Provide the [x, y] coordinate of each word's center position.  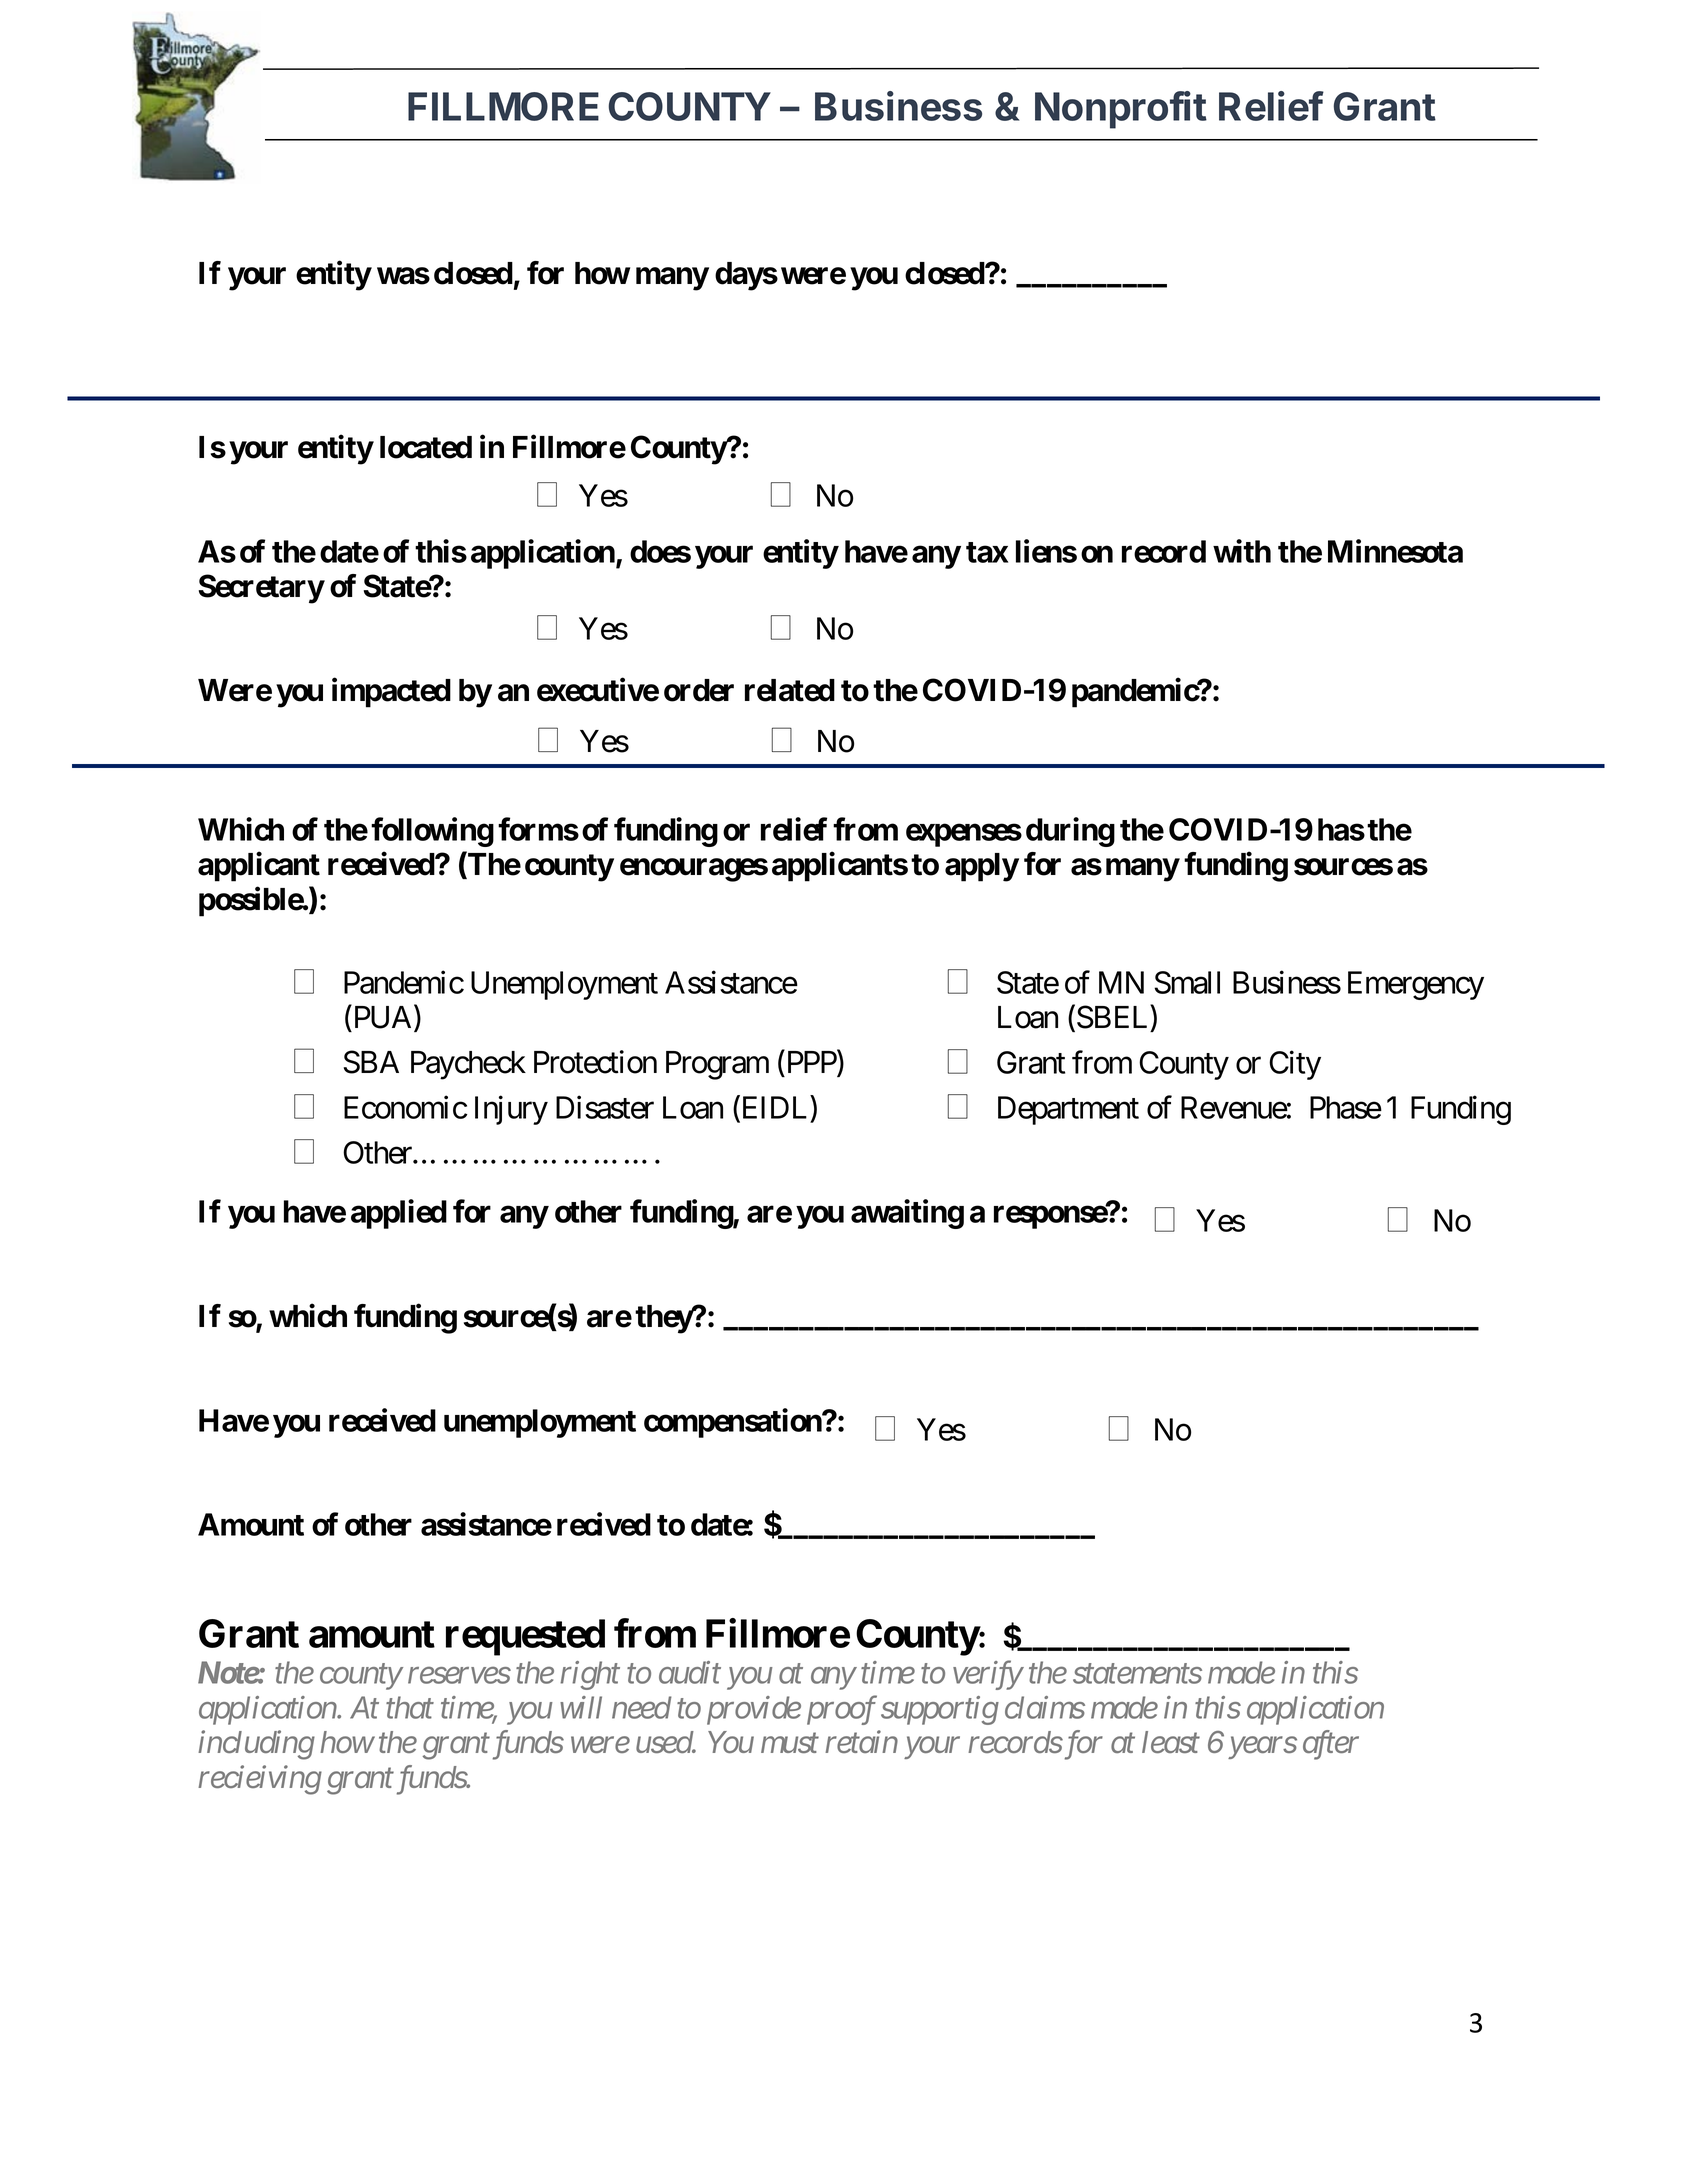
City [1295, 1065]
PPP [813, 1063]
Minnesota [1395, 551]
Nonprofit [1121, 110]
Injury [511, 1110]
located [426, 447]
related [790, 690]
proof [842, 1710]
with [1242, 551]
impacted [391, 693]
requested [525, 1637]
